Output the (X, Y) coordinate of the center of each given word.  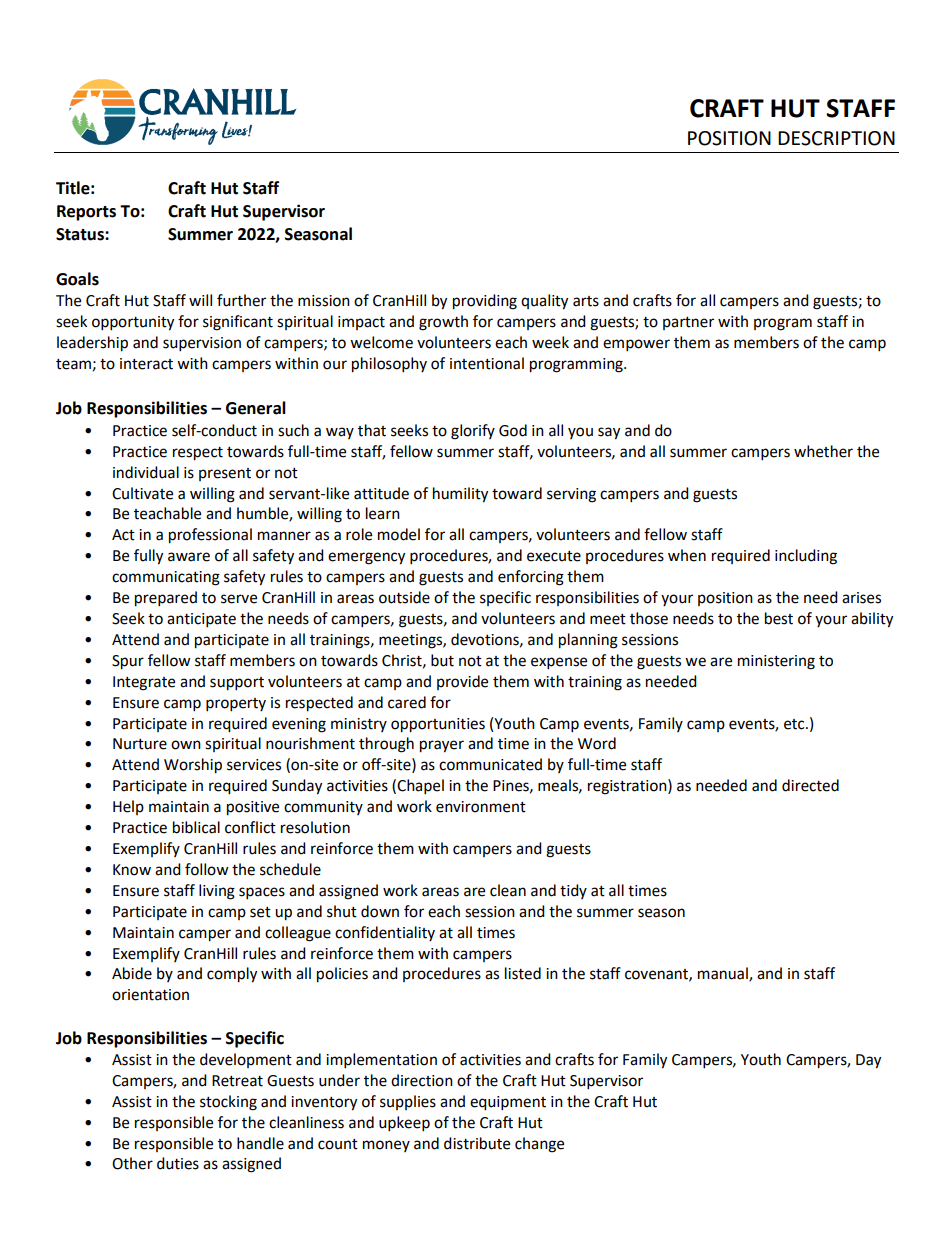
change (539, 1145)
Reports (86, 213)
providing (485, 302)
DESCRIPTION (836, 138)
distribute (477, 1143)
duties (178, 1163)
